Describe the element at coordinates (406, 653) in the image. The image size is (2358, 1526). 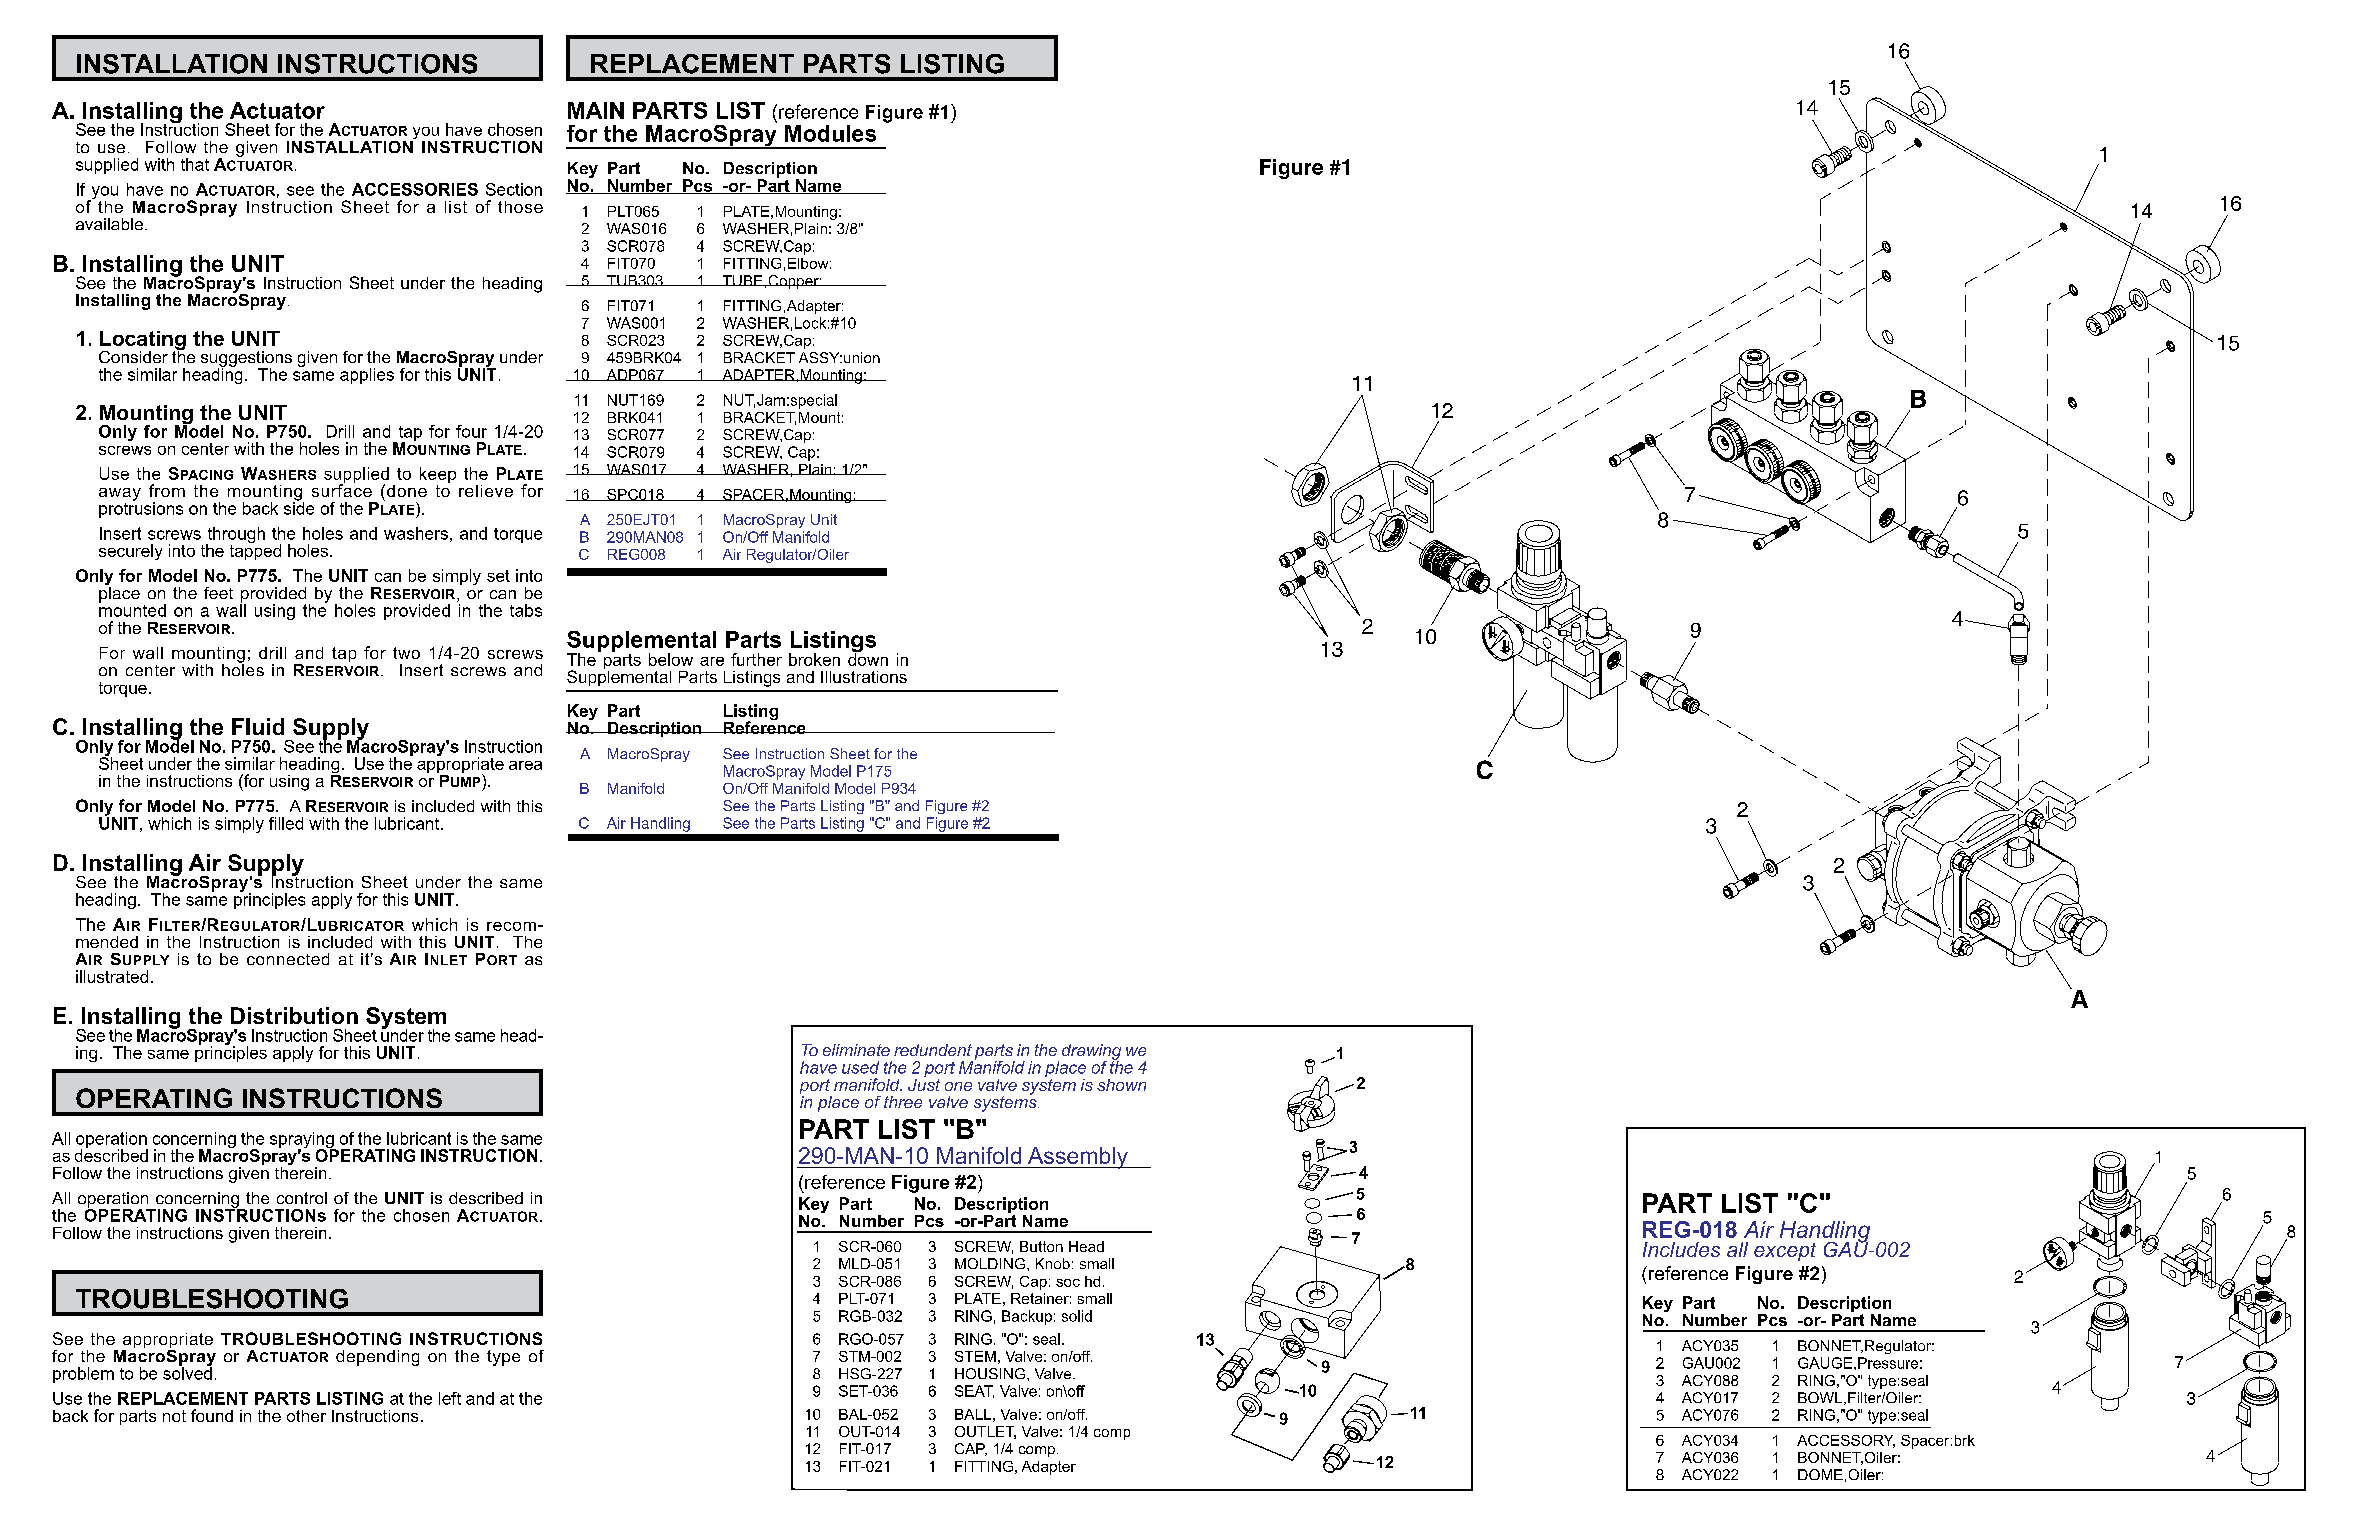
I see `two` at that location.
